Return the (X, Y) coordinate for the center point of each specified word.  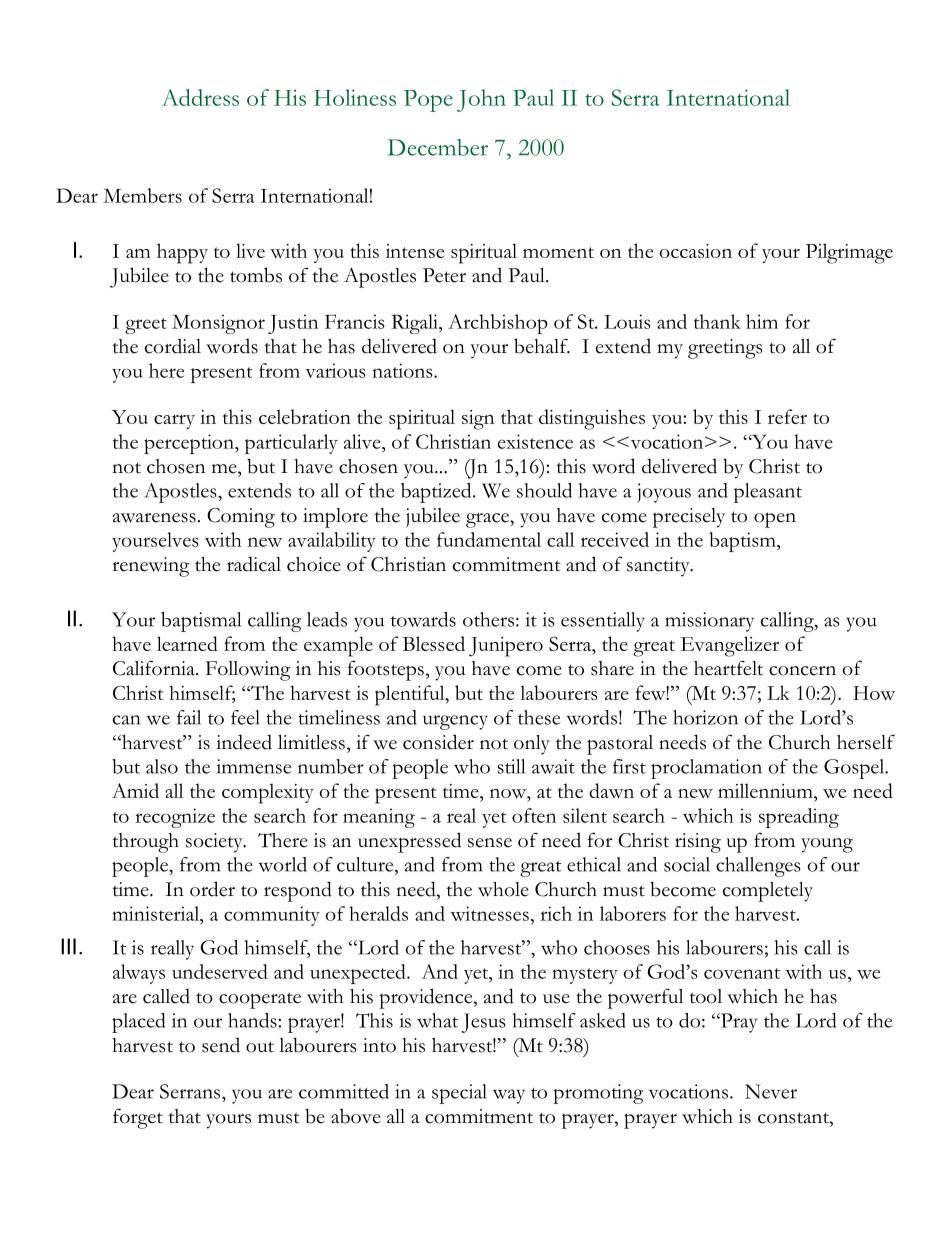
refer (787, 416)
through (146, 843)
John (481, 100)
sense (490, 843)
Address (200, 97)
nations (403, 370)
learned (187, 643)
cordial (173, 346)
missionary (709, 622)
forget (138, 1118)
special (459, 1094)
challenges (758, 867)
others (488, 619)
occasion (696, 251)
